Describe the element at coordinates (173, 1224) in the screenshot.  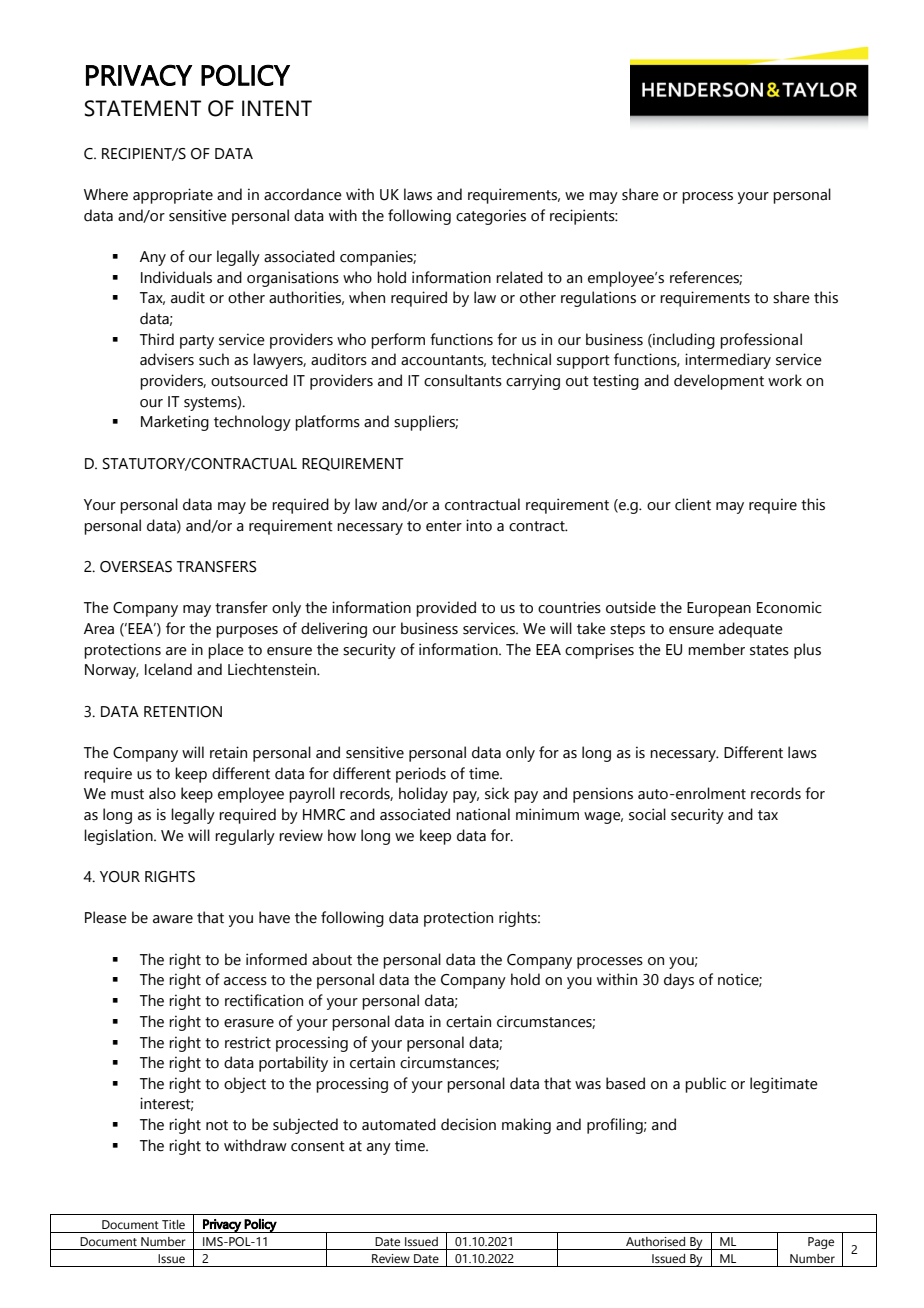
I see `Title` at that location.
